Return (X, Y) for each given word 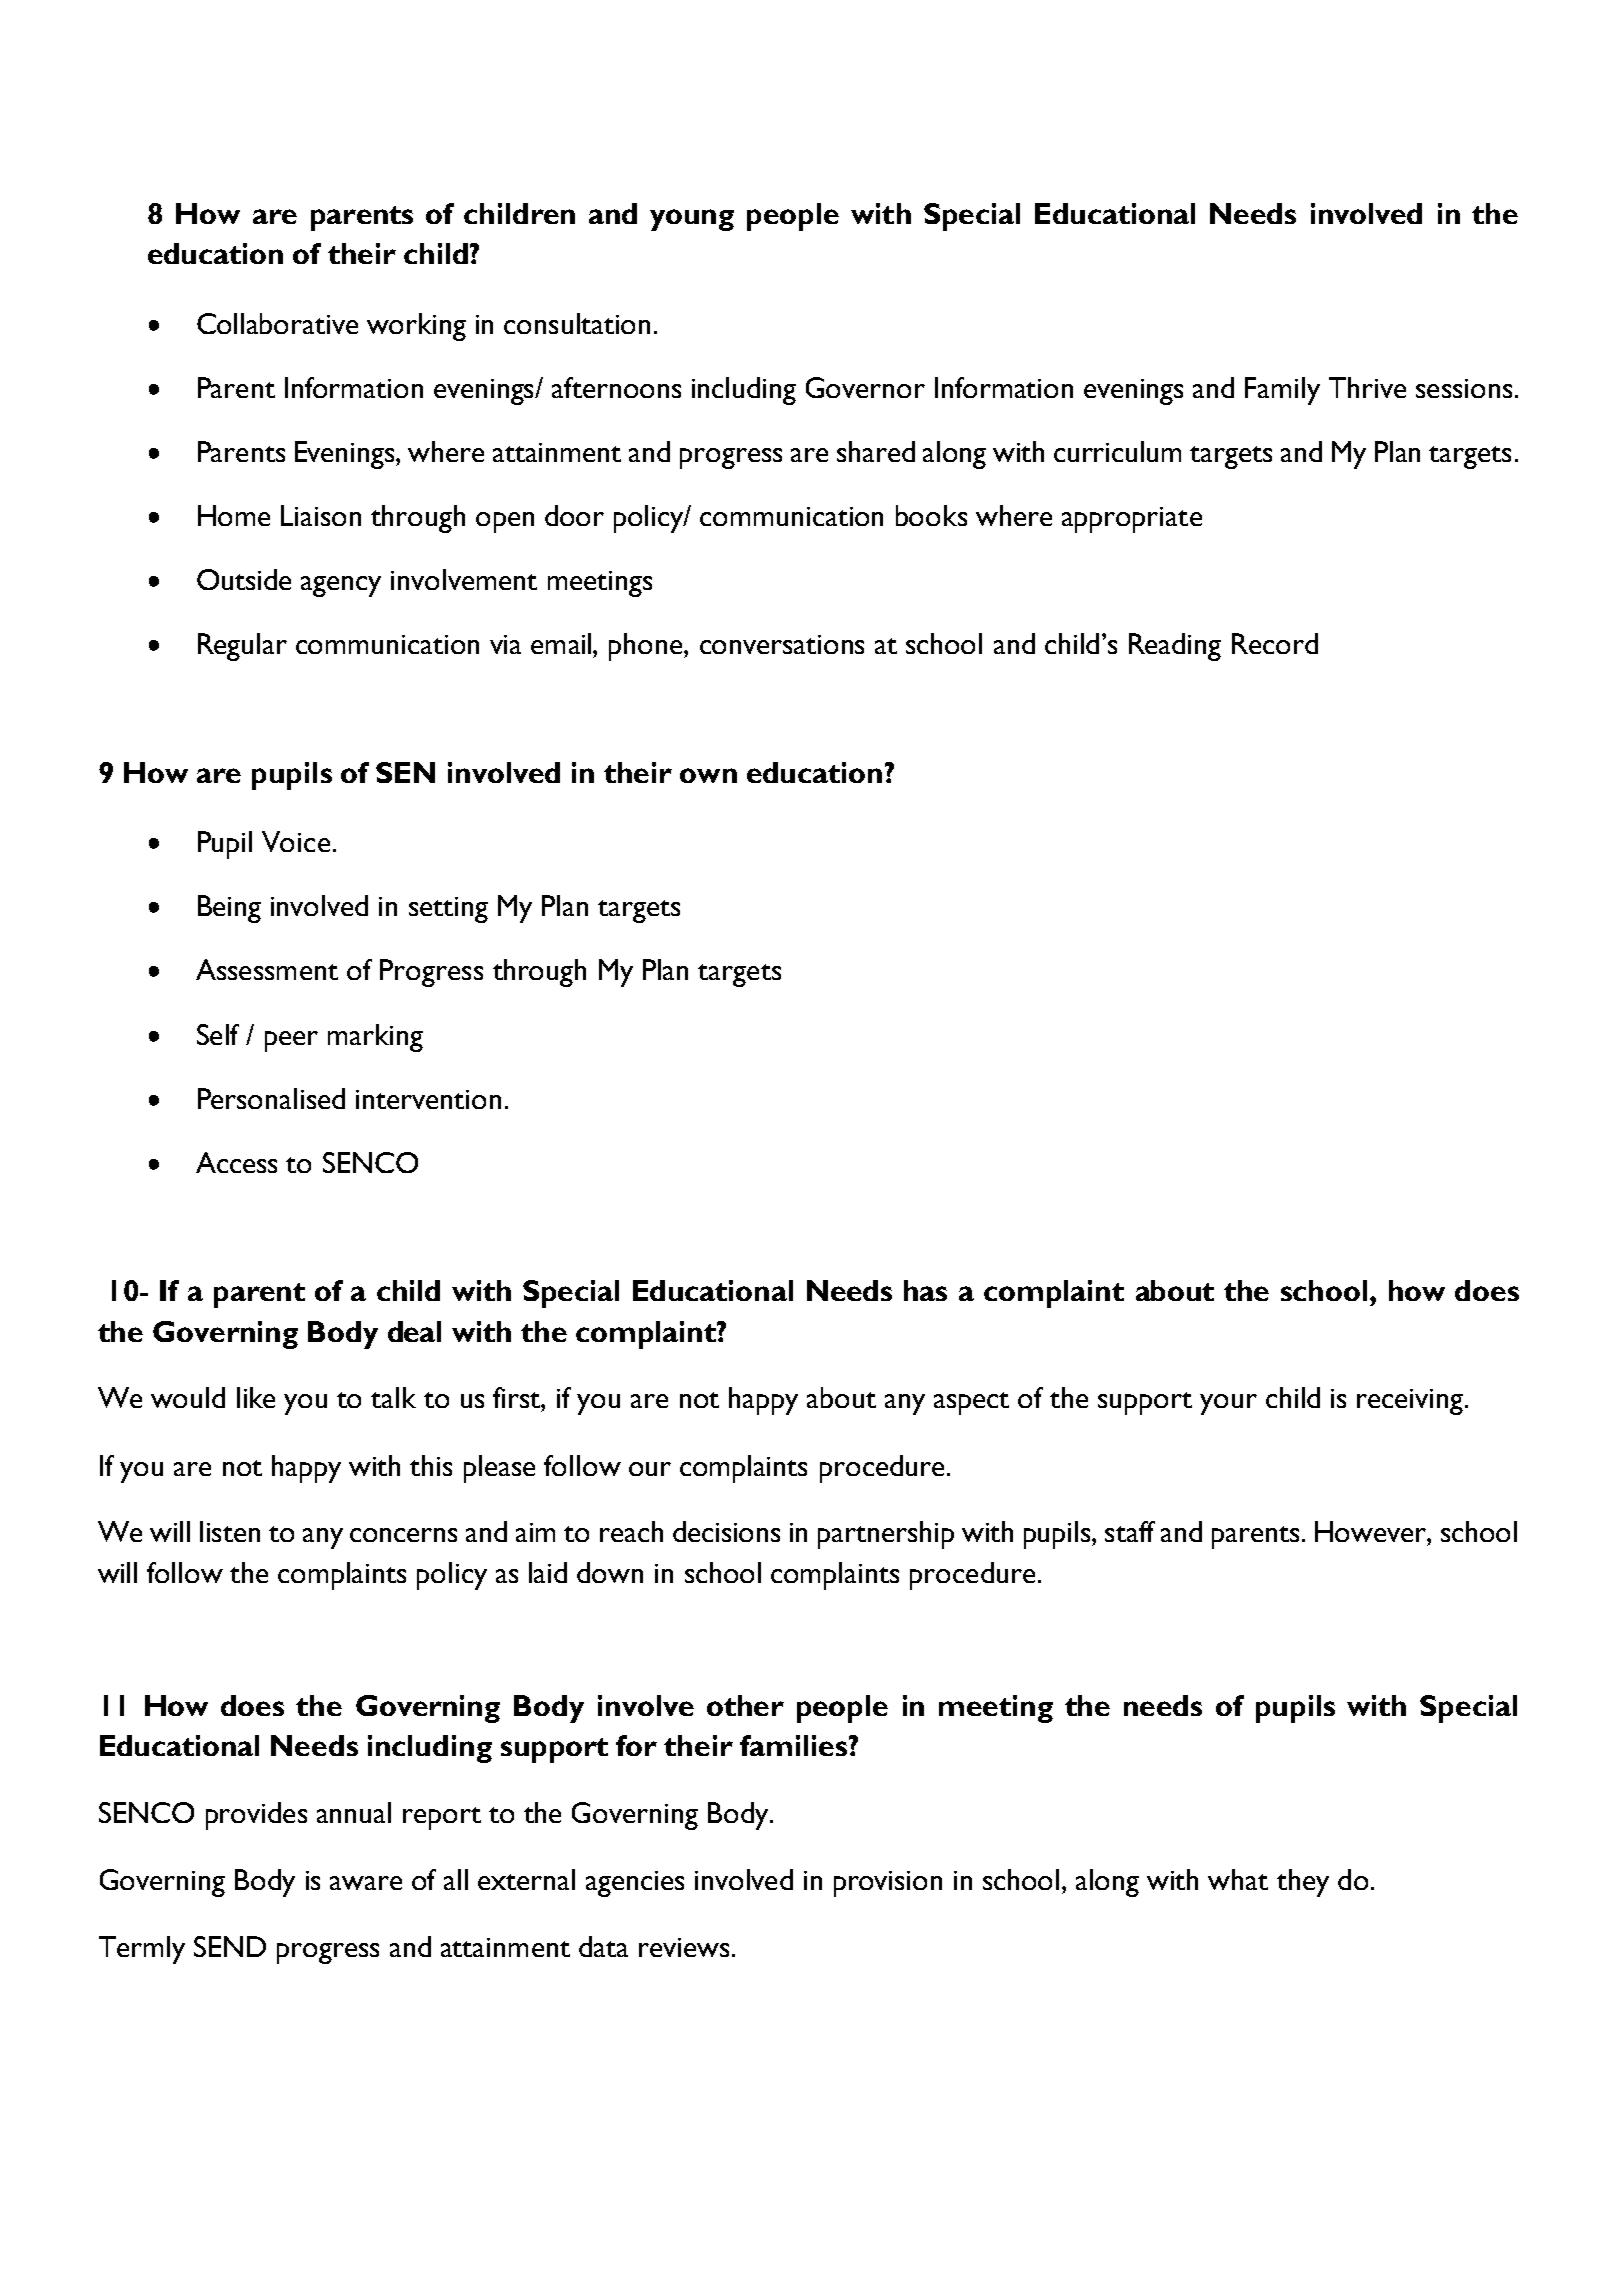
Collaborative (277, 323)
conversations (782, 644)
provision (888, 1884)
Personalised (271, 1098)
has (925, 1290)
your (1228, 1404)
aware (366, 1883)
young (692, 220)
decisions (726, 1531)
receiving (1411, 1402)
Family (1282, 391)
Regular (242, 647)
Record (1275, 643)
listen (230, 1531)
